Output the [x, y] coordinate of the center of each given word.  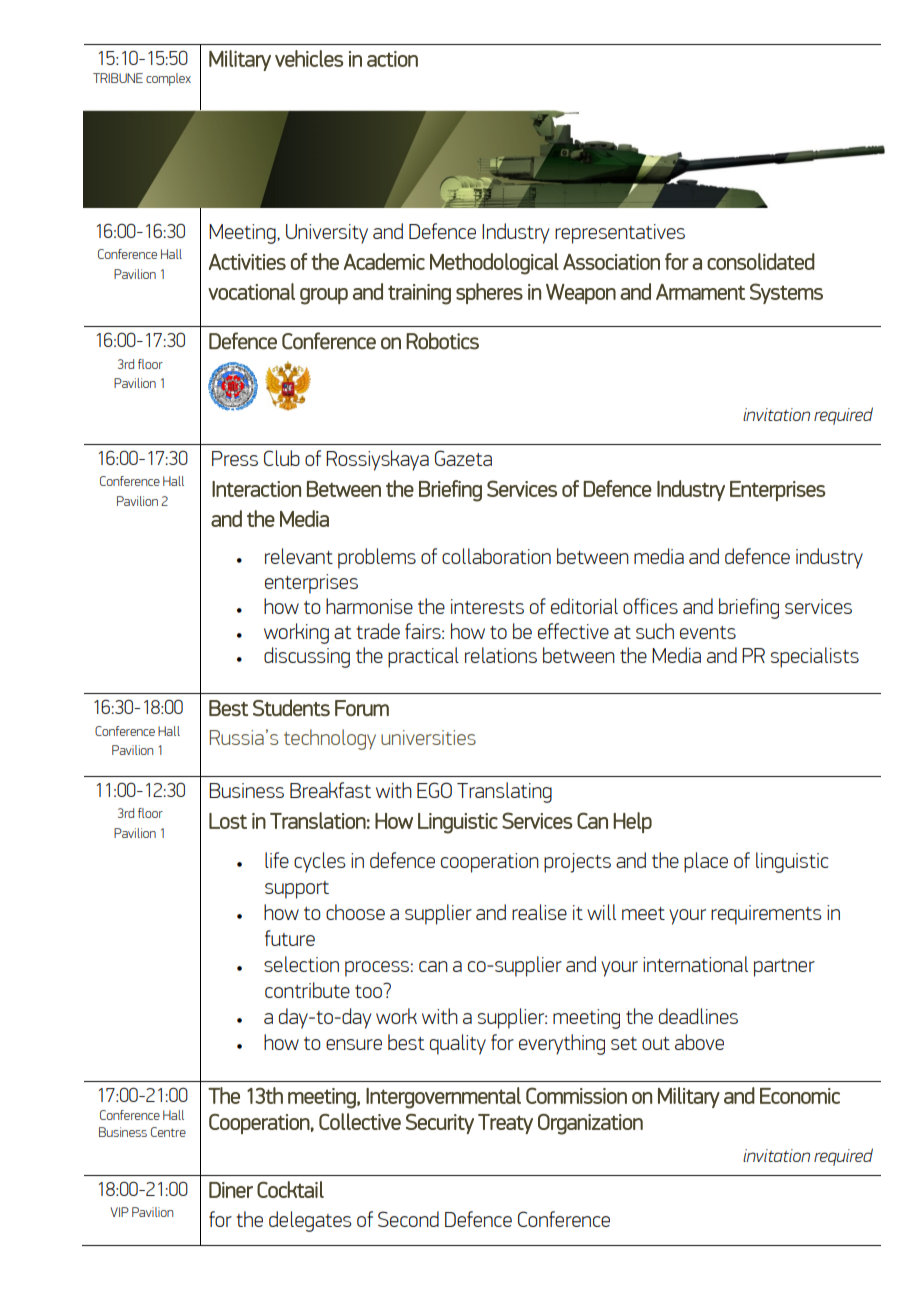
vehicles [309, 58]
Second [408, 1219]
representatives [620, 234]
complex [168, 79]
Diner [231, 1190]
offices [650, 606]
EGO [434, 790]
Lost [228, 821]
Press [235, 458]
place [706, 862]
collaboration [496, 556]
